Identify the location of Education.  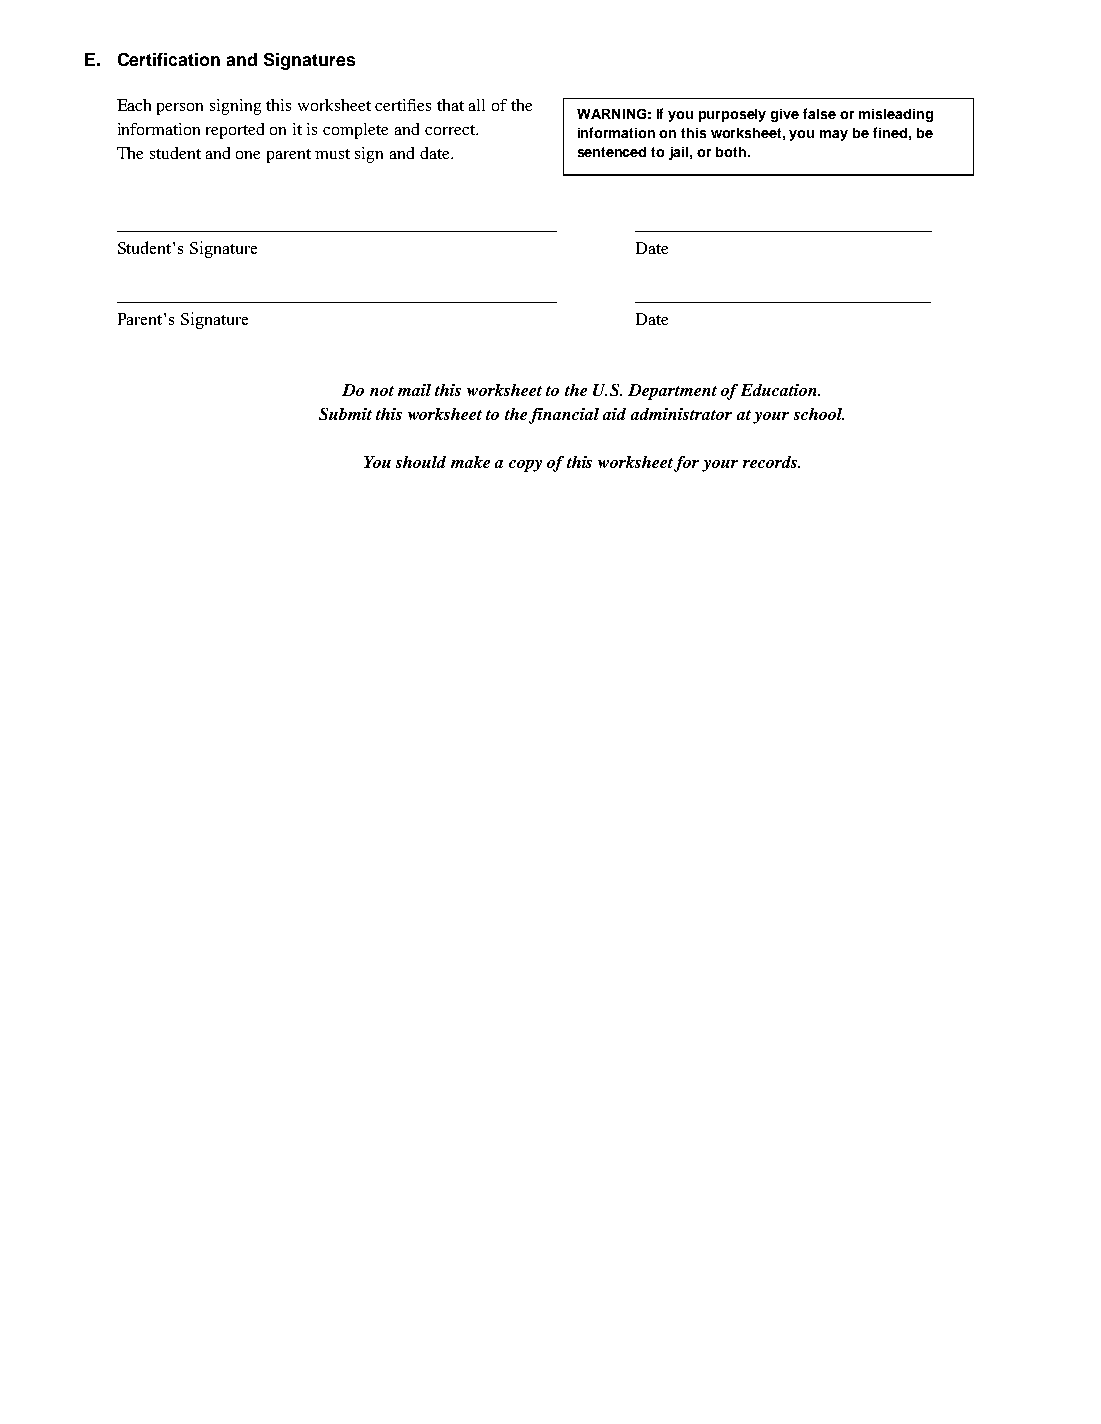
(780, 390).
